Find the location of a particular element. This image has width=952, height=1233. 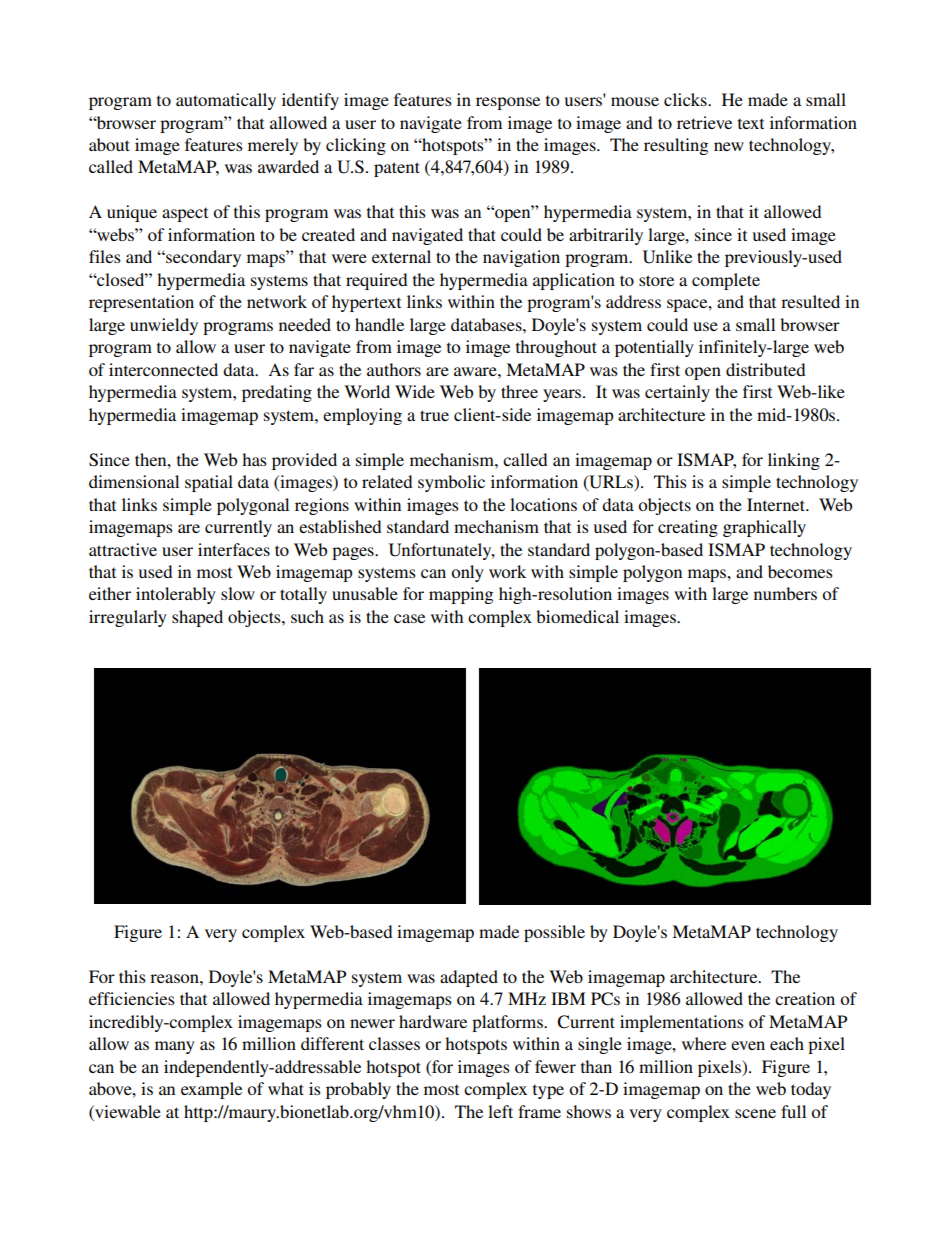

scene is located at coordinates (755, 1113).
